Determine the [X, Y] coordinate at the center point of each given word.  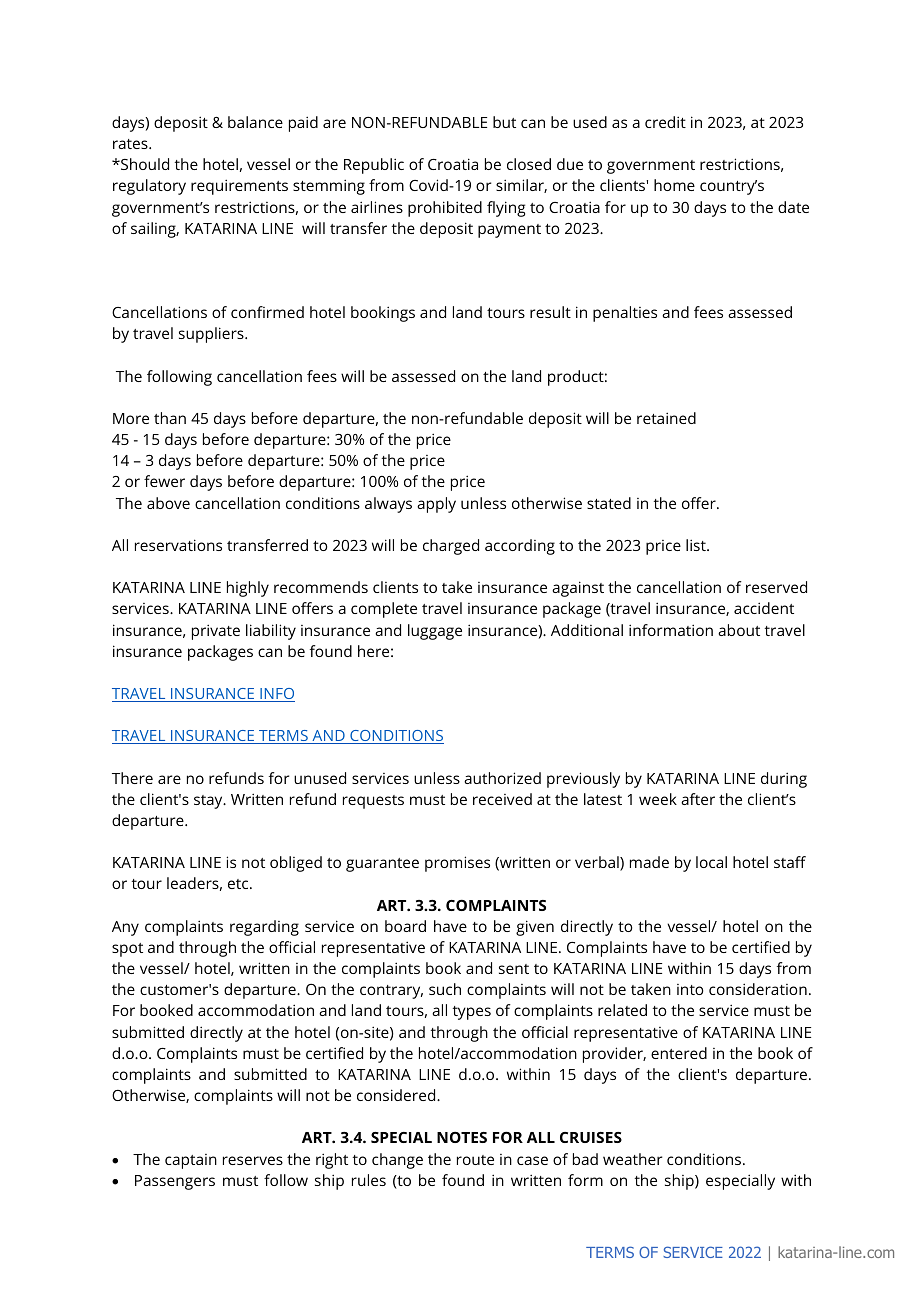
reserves [253, 1160]
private [216, 632]
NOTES [462, 1137]
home [674, 185]
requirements [239, 187]
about [739, 630]
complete [384, 610]
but [504, 122]
